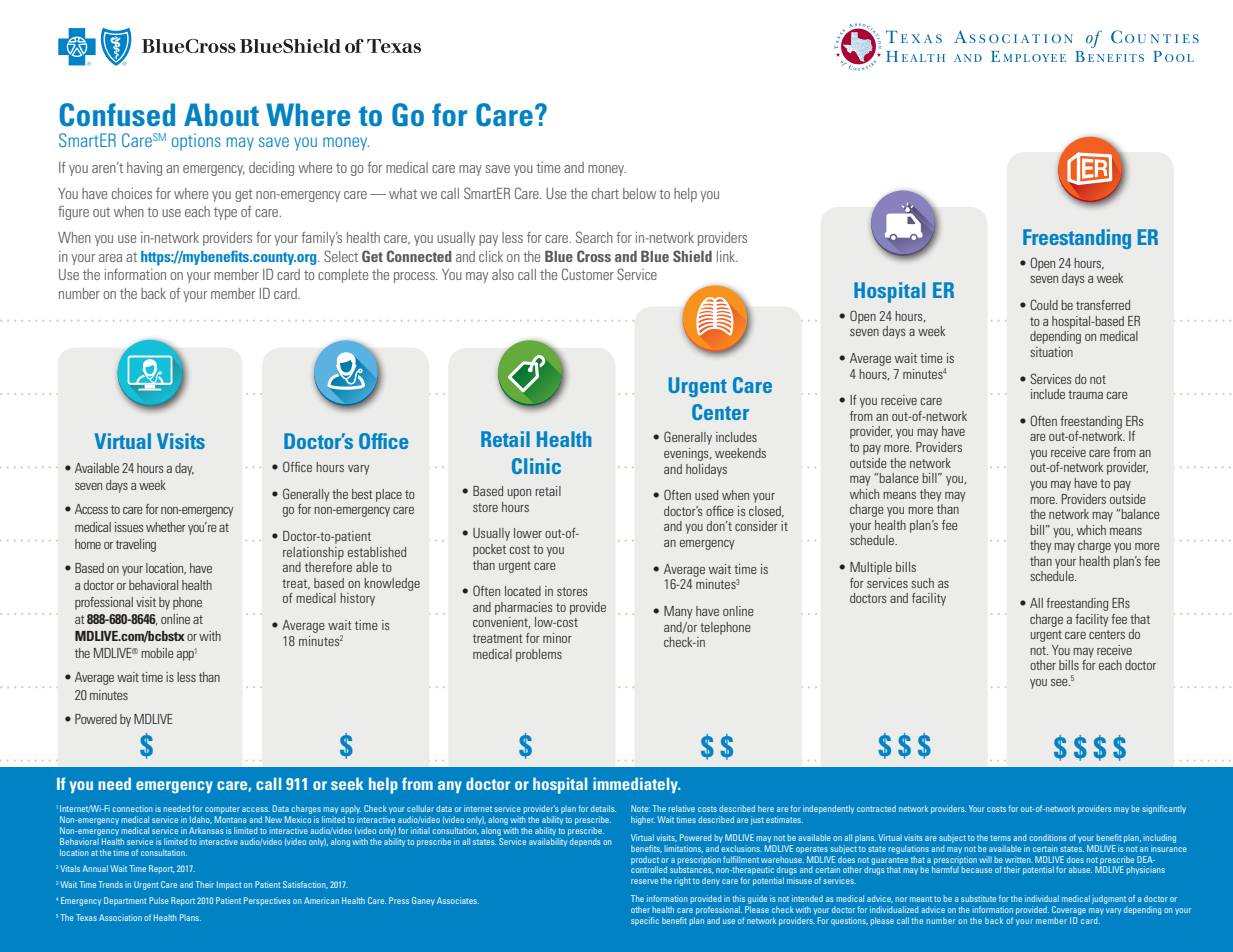  I want to click on Clinic, so click(536, 466).
